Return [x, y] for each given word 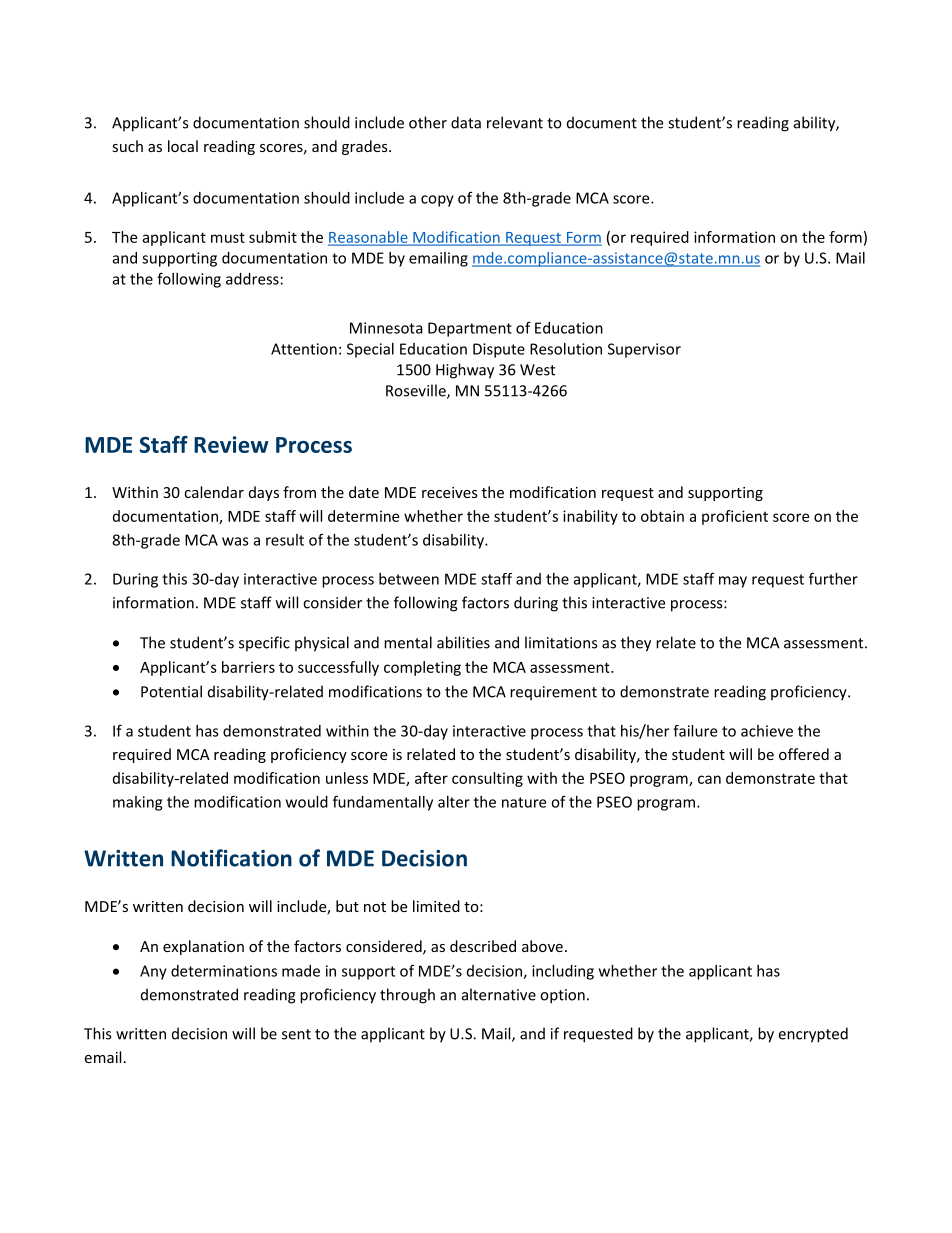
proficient [735, 517]
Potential [171, 691]
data [466, 122]
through [407, 996]
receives [450, 492]
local [183, 146]
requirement [553, 693]
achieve [767, 731]
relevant [515, 122]
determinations [224, 971]
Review [231, 444]
